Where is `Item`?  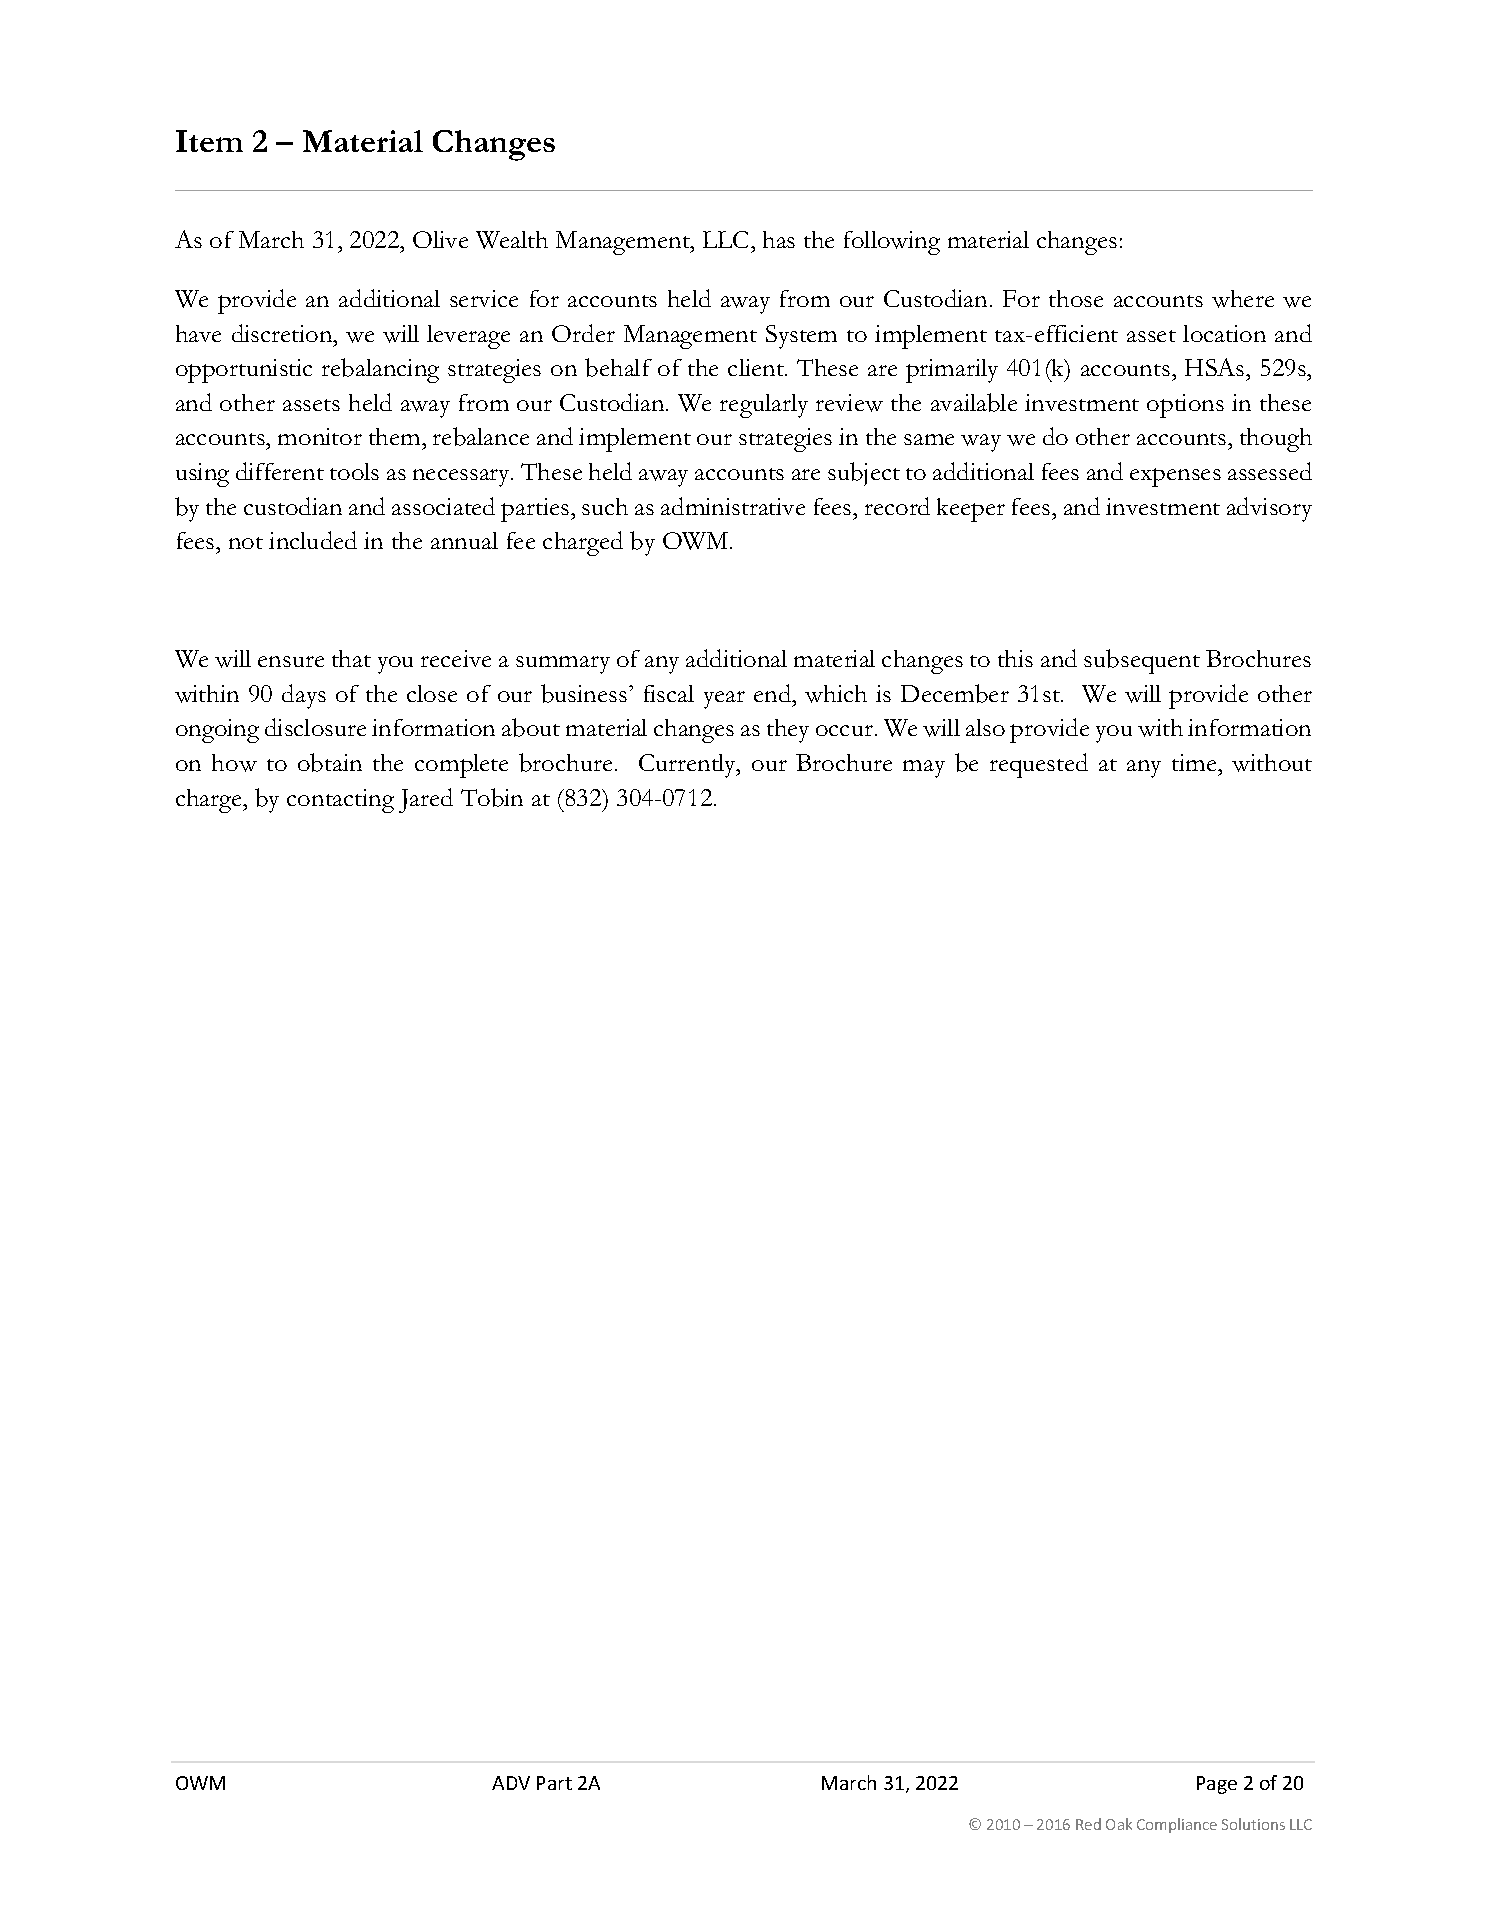
Item is located at coordinates (209, 141).
